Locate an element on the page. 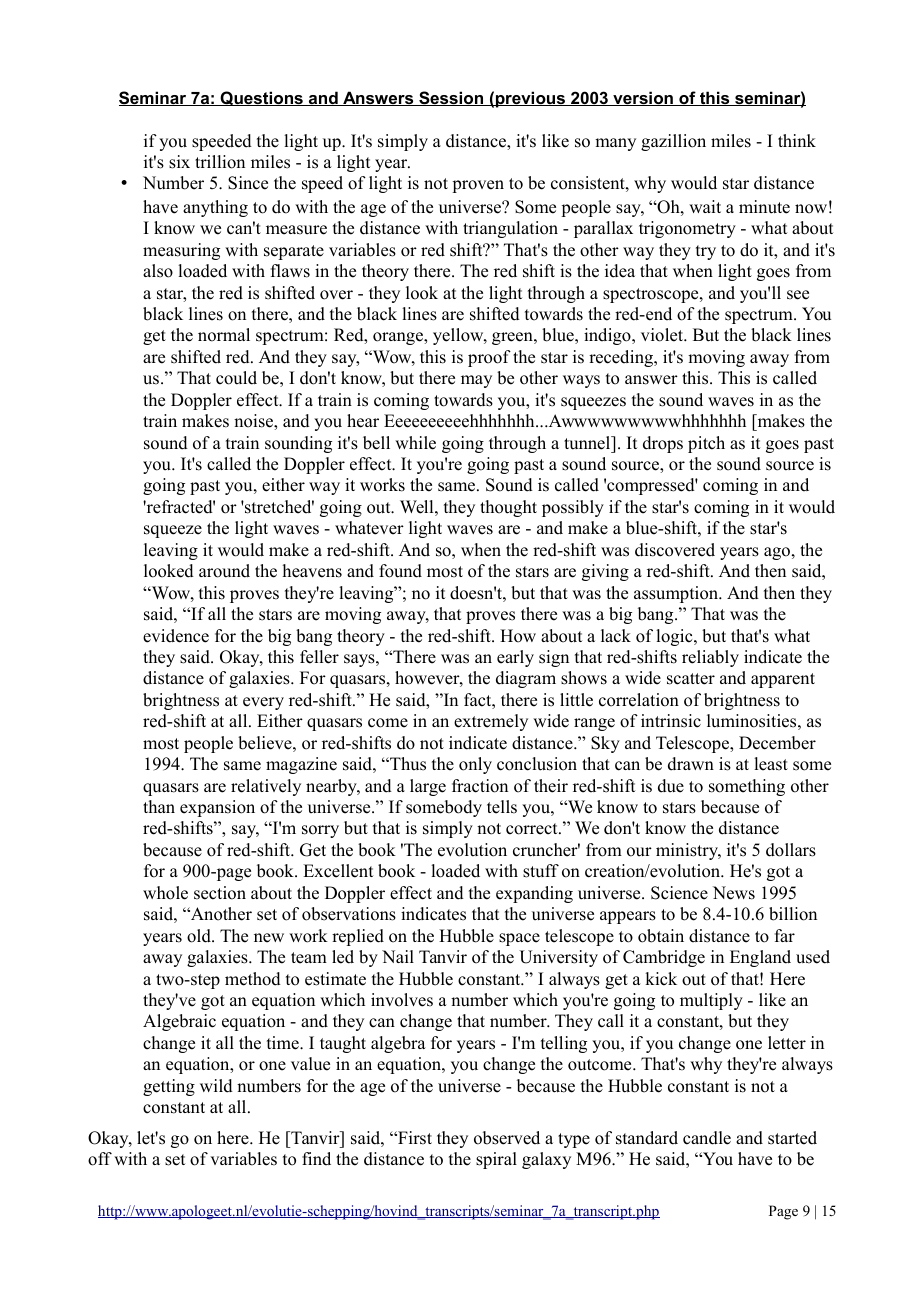 This image has width=924, height=1308. evidence is located at coordinates (176, 636).
